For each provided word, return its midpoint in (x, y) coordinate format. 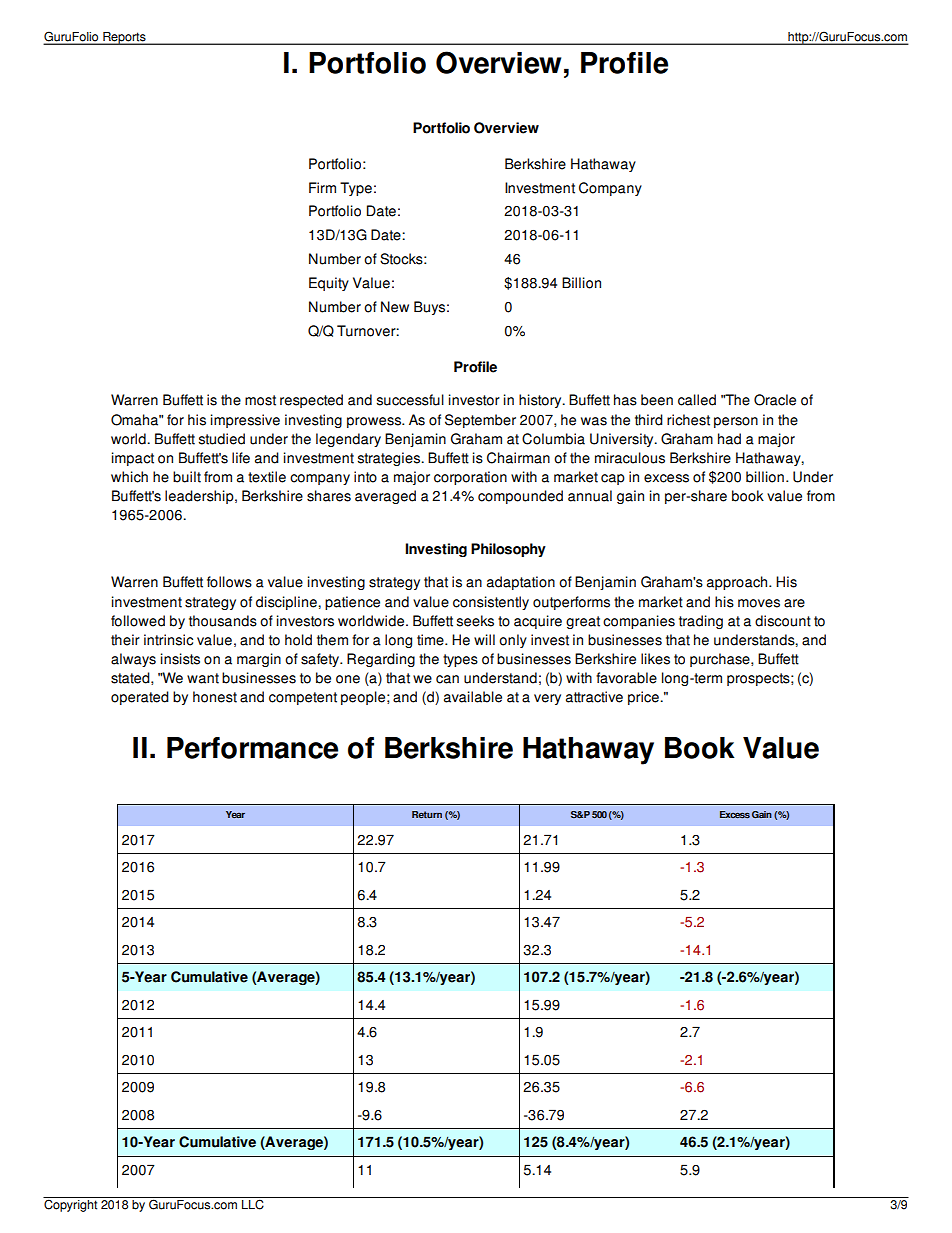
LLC (253, 1204)
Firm (322, 187)
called (697, 400)
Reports (124, 38)
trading (701, 622)
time (431, 640)
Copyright (70, 1205)
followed (138, 621)
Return (427, 814)
